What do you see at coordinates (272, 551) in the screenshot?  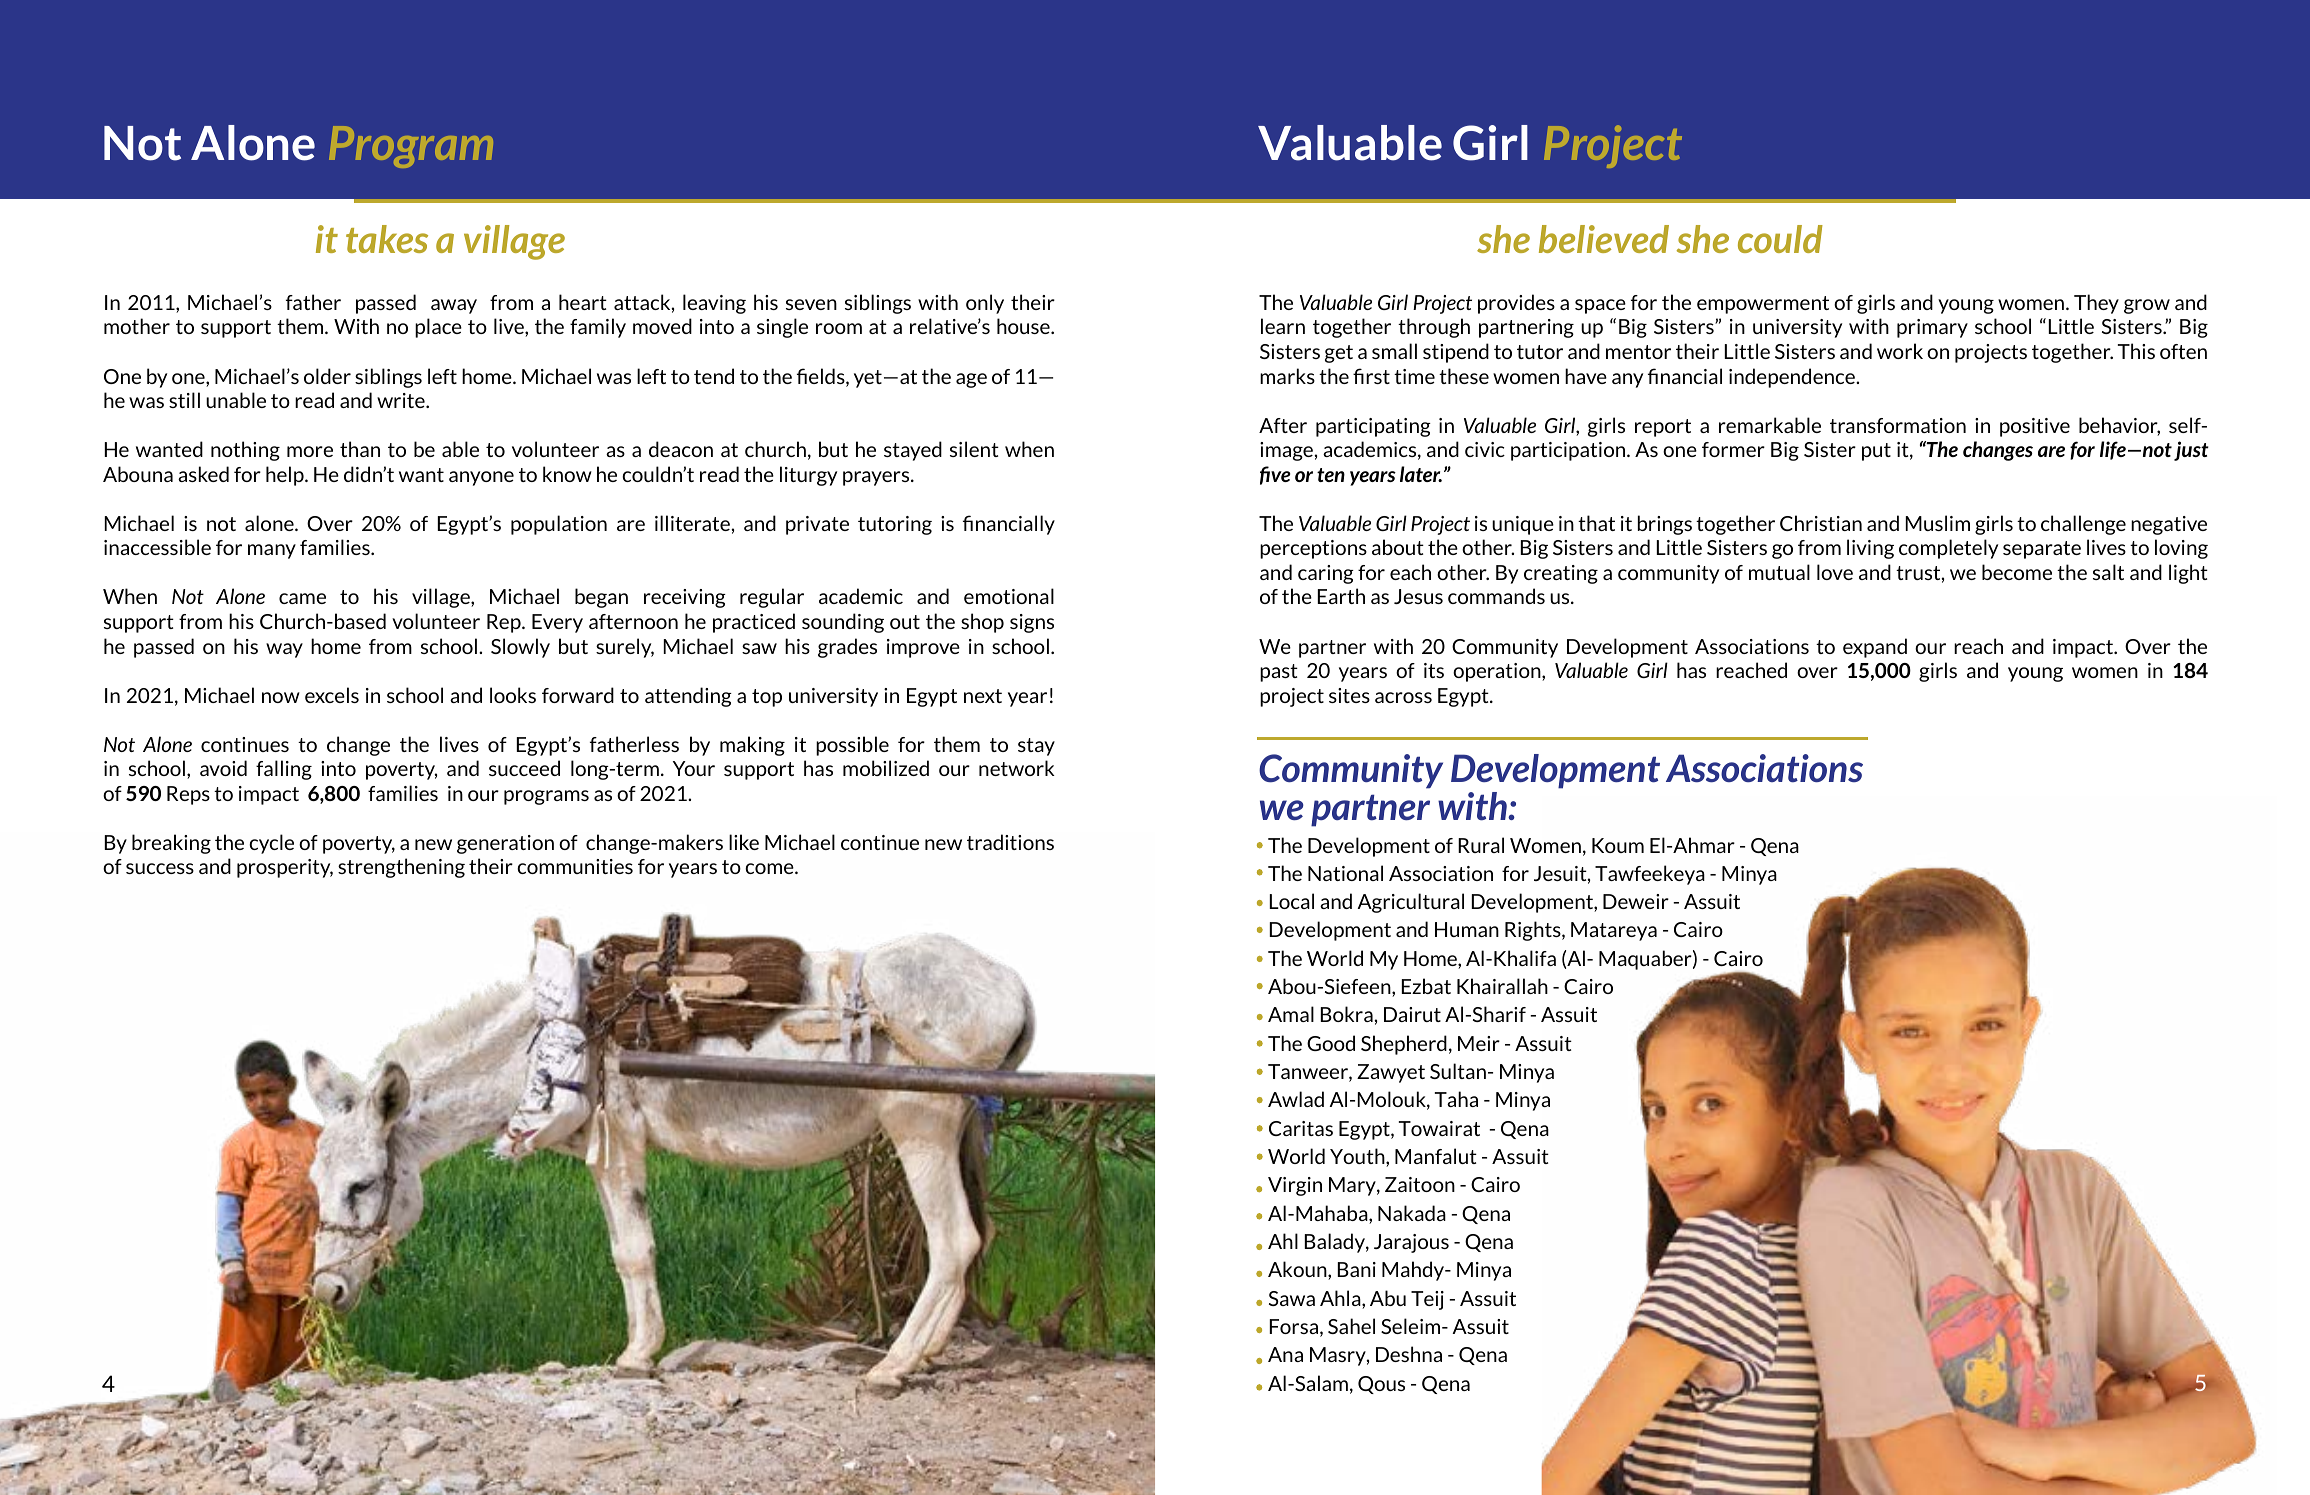 I see `many` at bounding box center [272, 551].
